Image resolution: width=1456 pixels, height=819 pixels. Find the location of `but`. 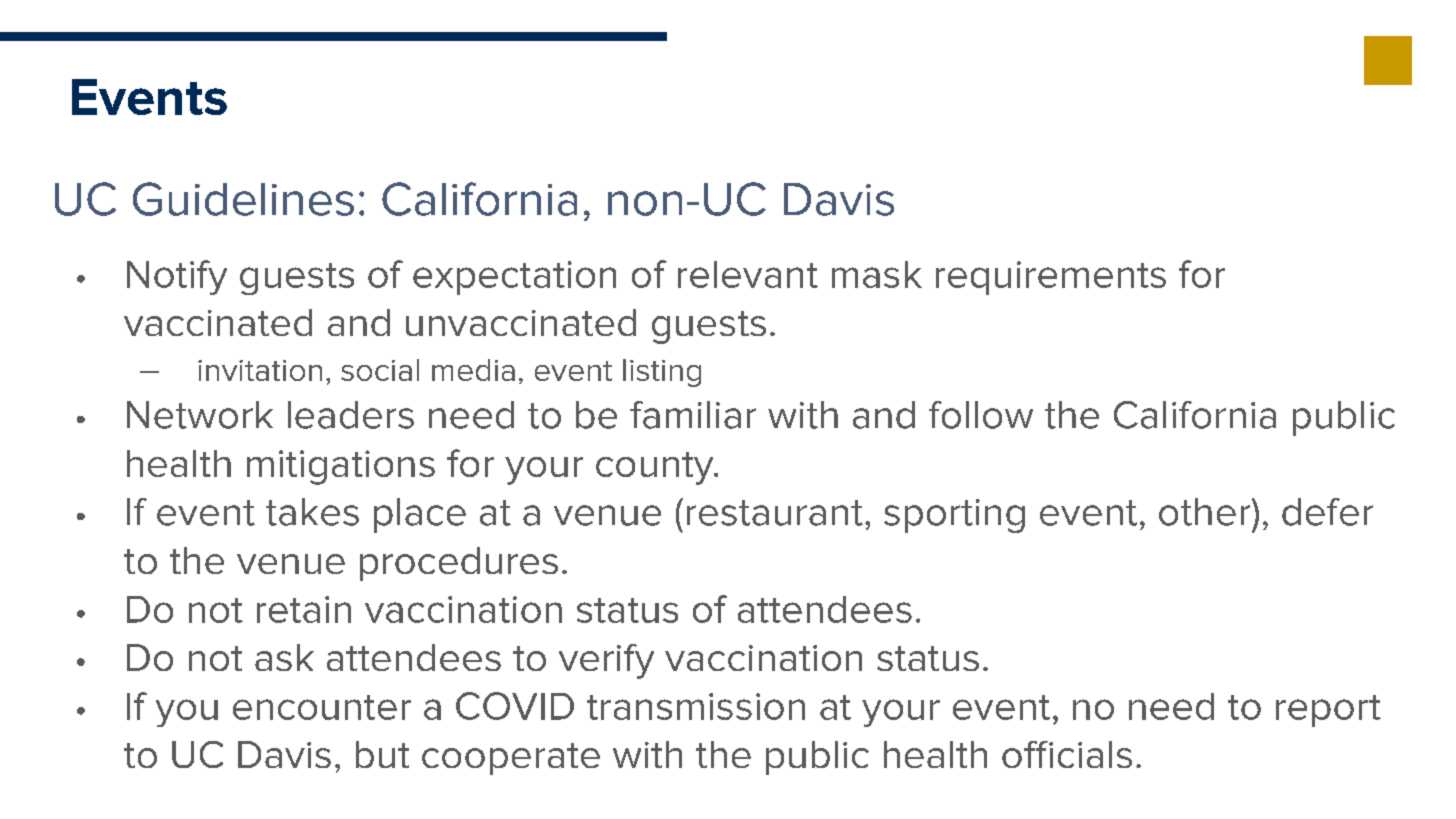

but is located at coordinates (382, 754).
